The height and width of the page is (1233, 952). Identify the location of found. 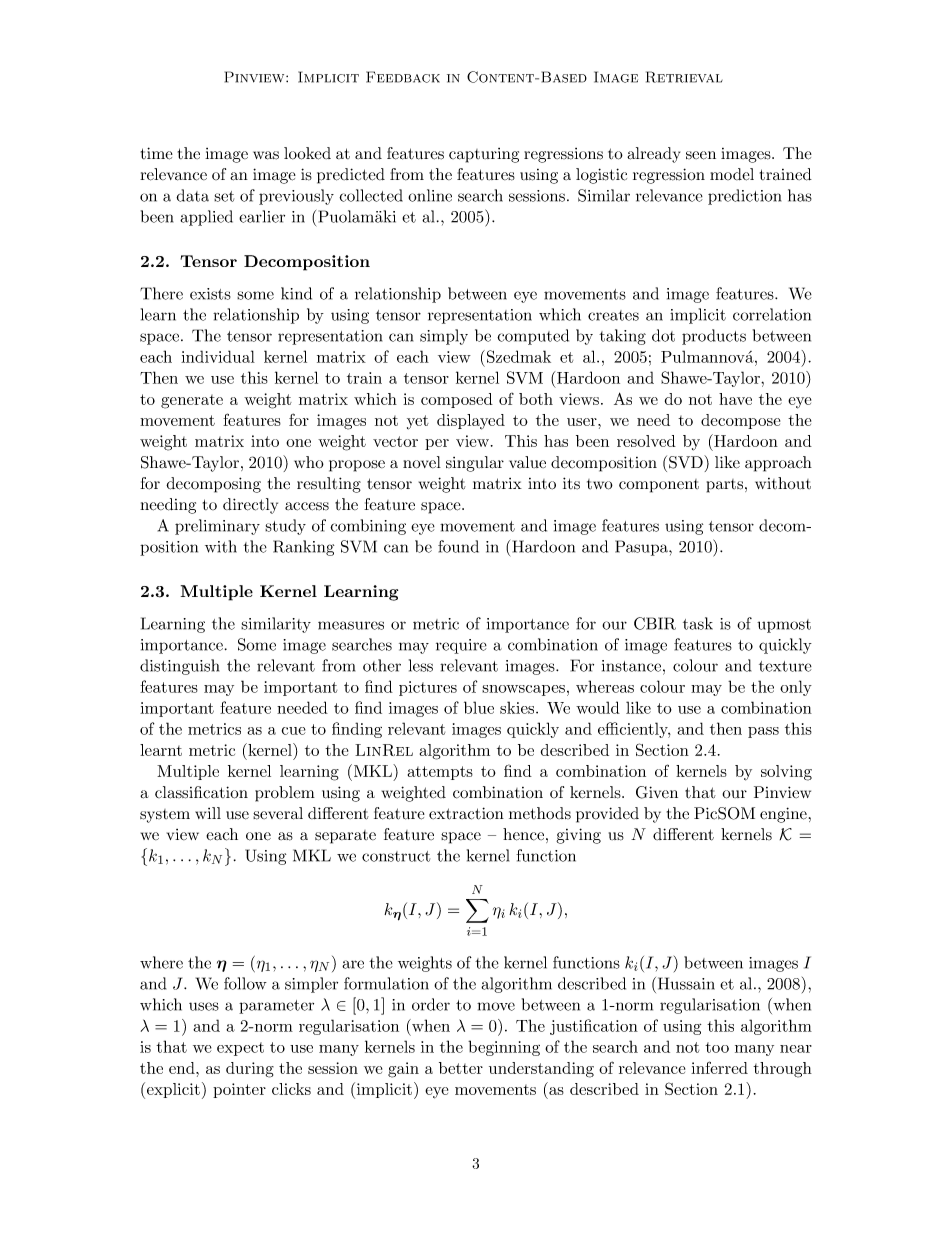
(458, 546).
